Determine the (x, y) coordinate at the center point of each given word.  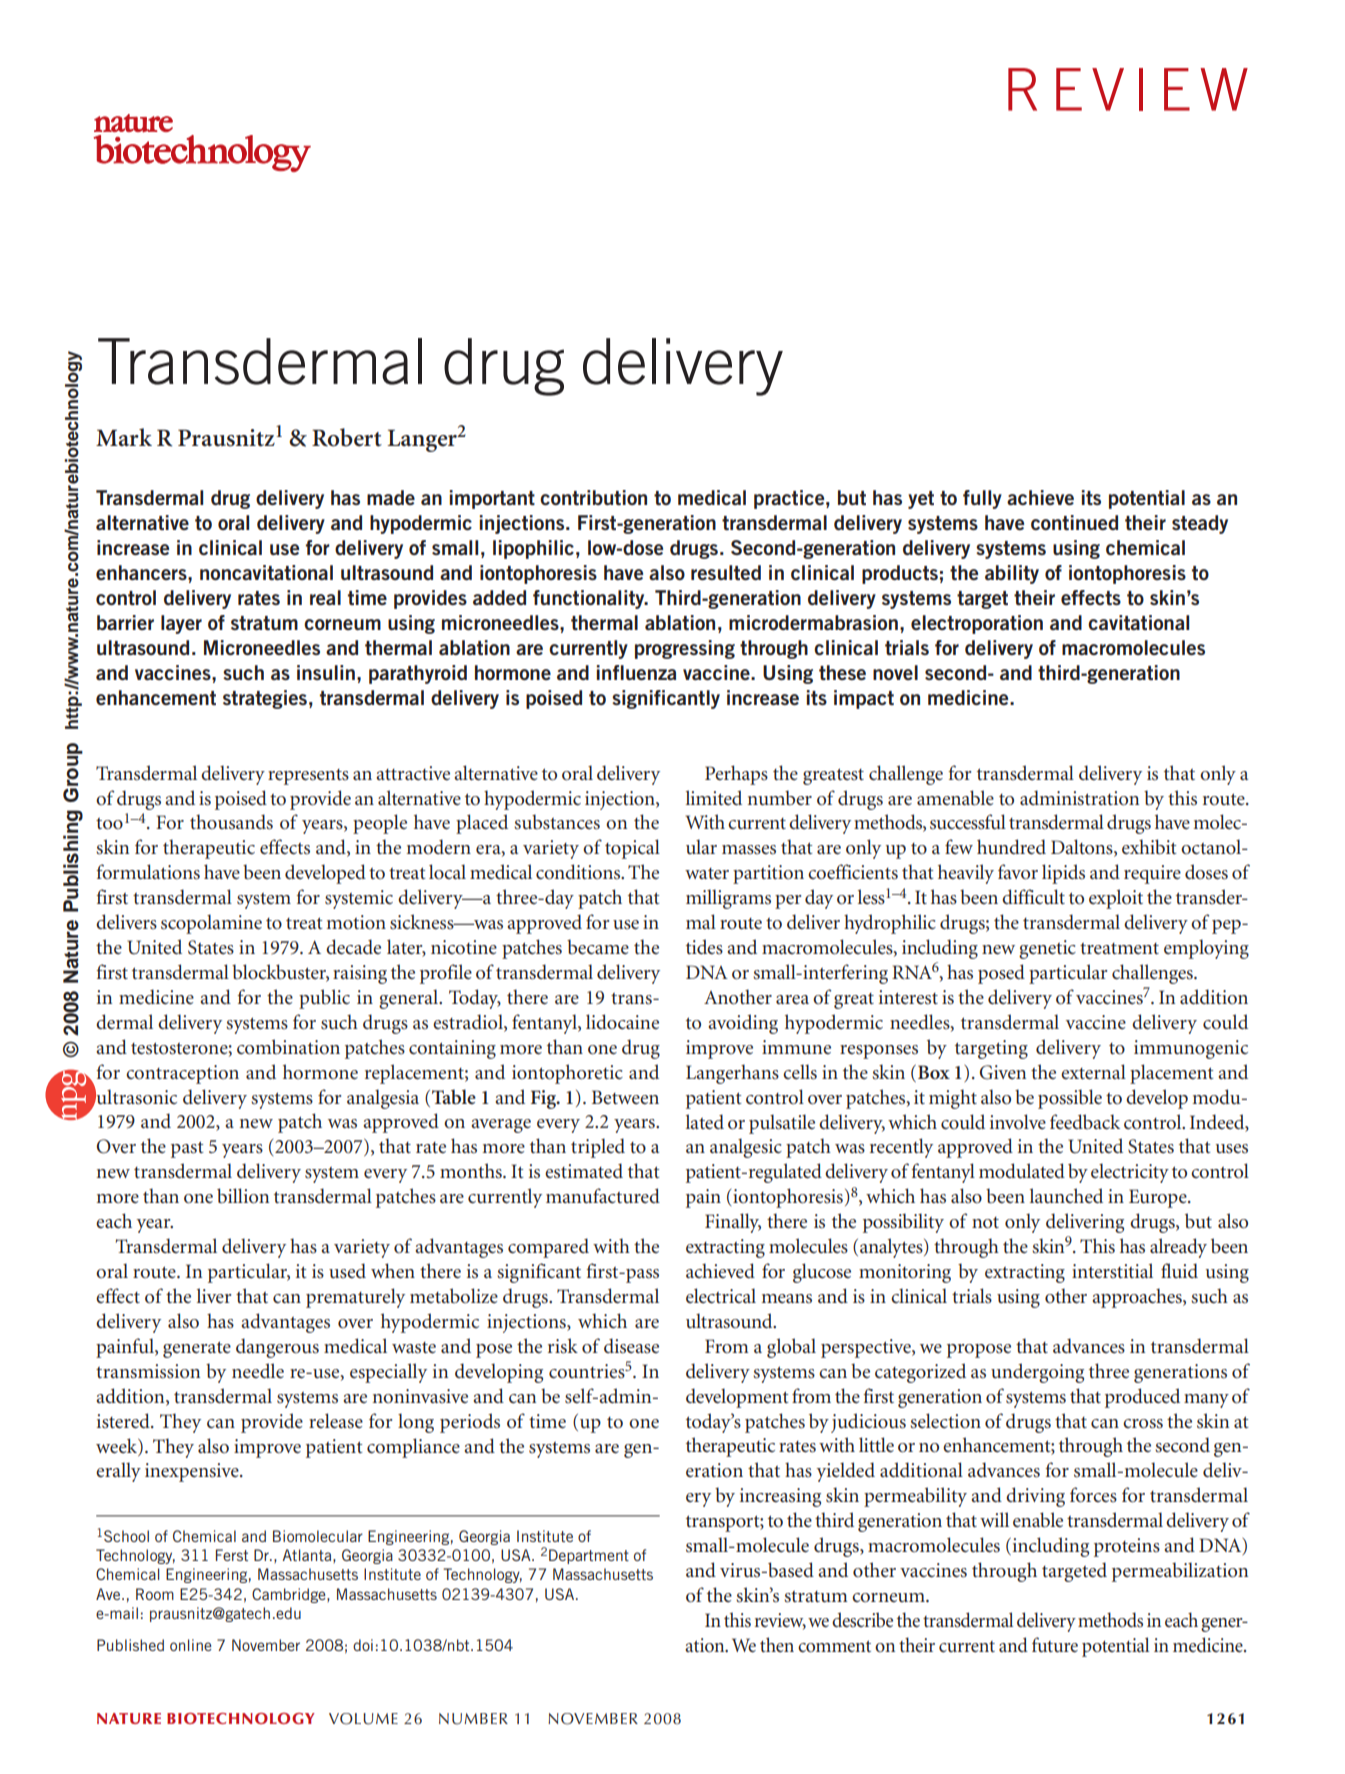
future (1055, 1645)
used (347, 1271)
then (777, 1645)
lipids (1063, 874)
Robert (347, 437)
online (191, 1645)
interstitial (1112, 1271)
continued (1074, 522)
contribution (593, 497)
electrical (721, 1296)
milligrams (728, 899)
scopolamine (211, 924)
